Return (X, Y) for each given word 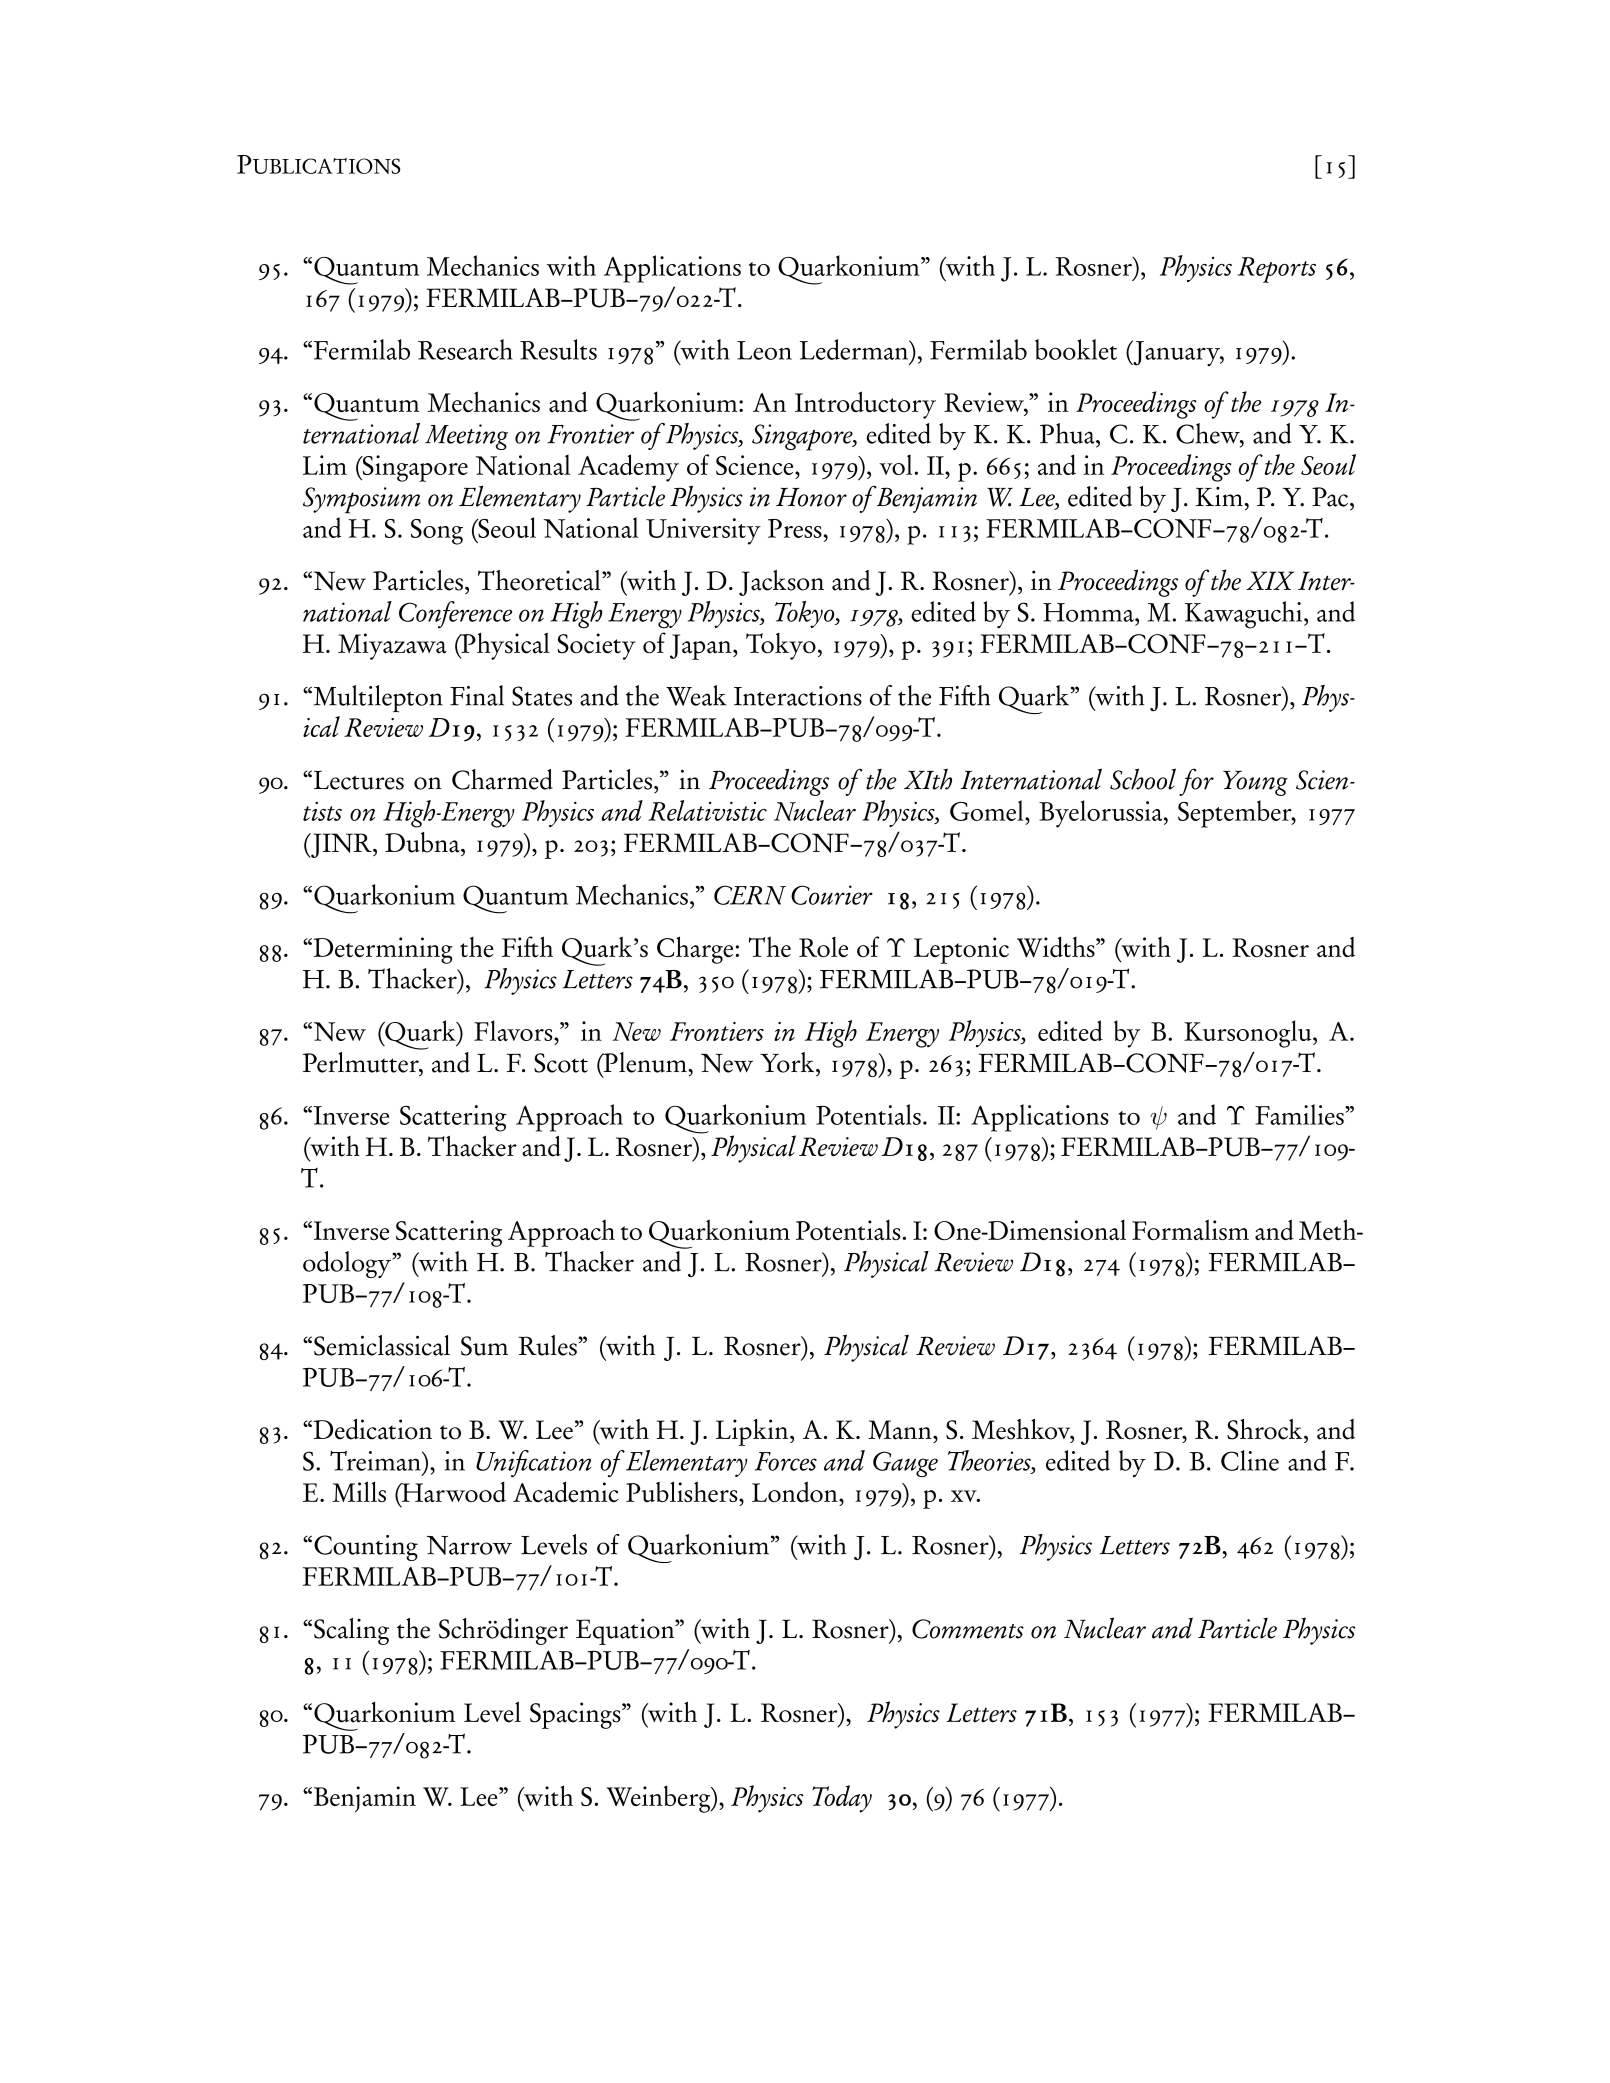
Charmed (502, 779)
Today (842, 1799)
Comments (968, 1629)
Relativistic (707, 810)
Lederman (855, 349)
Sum (484, 1346)
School (1143, 779)
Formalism (1190, 1229)
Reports (1276, 270)
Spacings (576, 1715)
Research (465, 349)
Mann (901, 1430)
